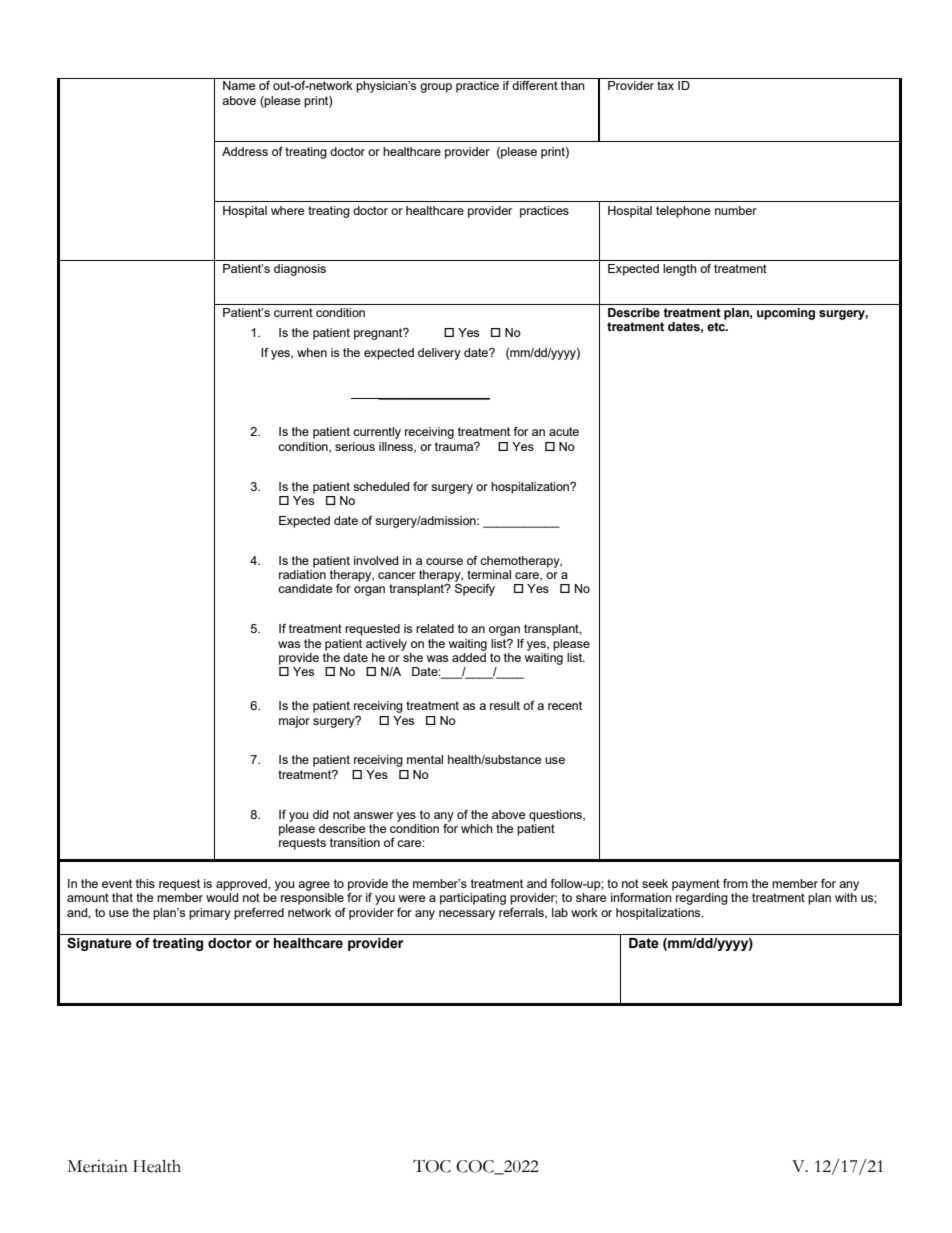 This page has width=952, height=1233. Describe the element at coordinates (239, 85) in the page. I see `Name` at that location.
